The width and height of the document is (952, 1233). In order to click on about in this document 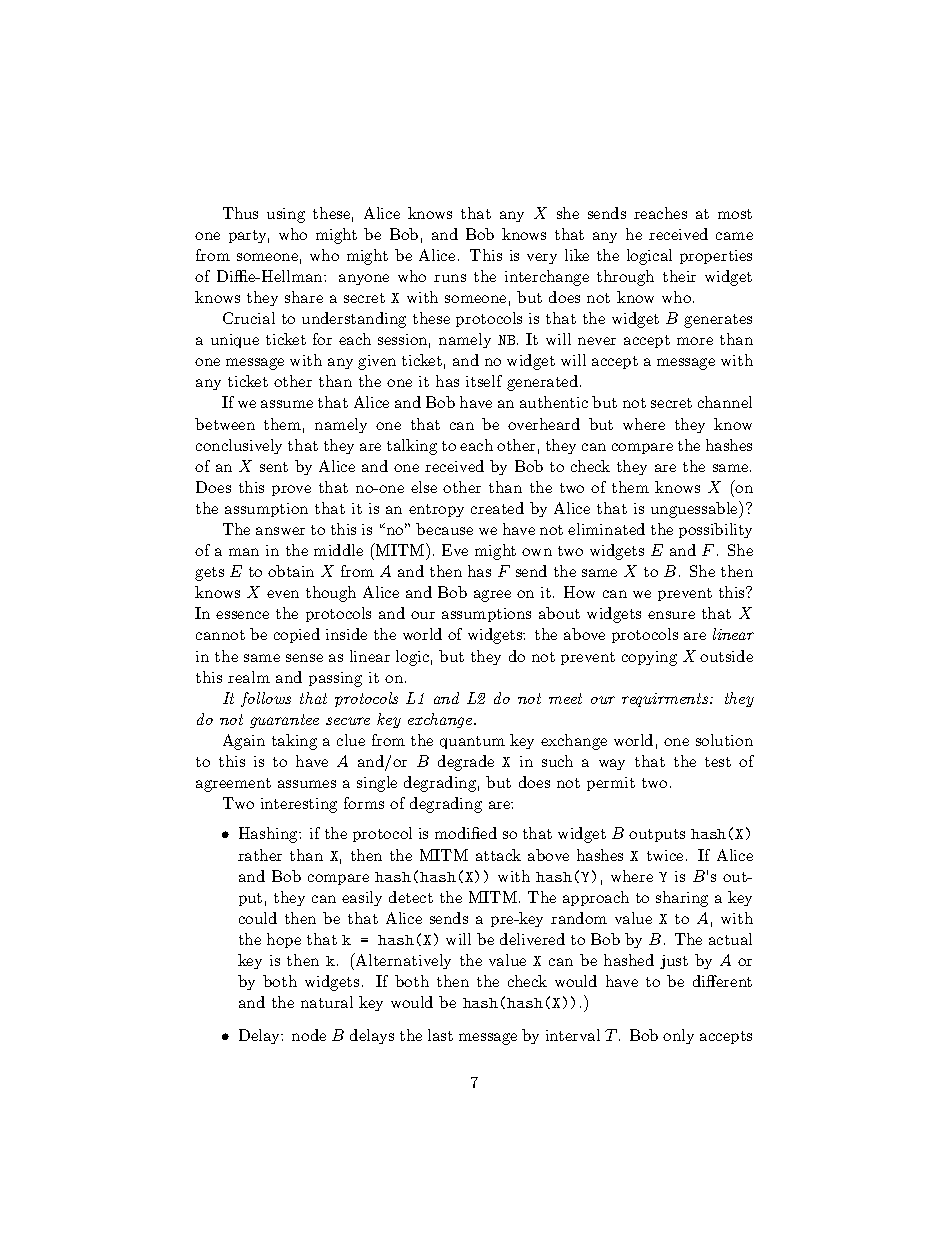, I will do `click(559, 613)`.
